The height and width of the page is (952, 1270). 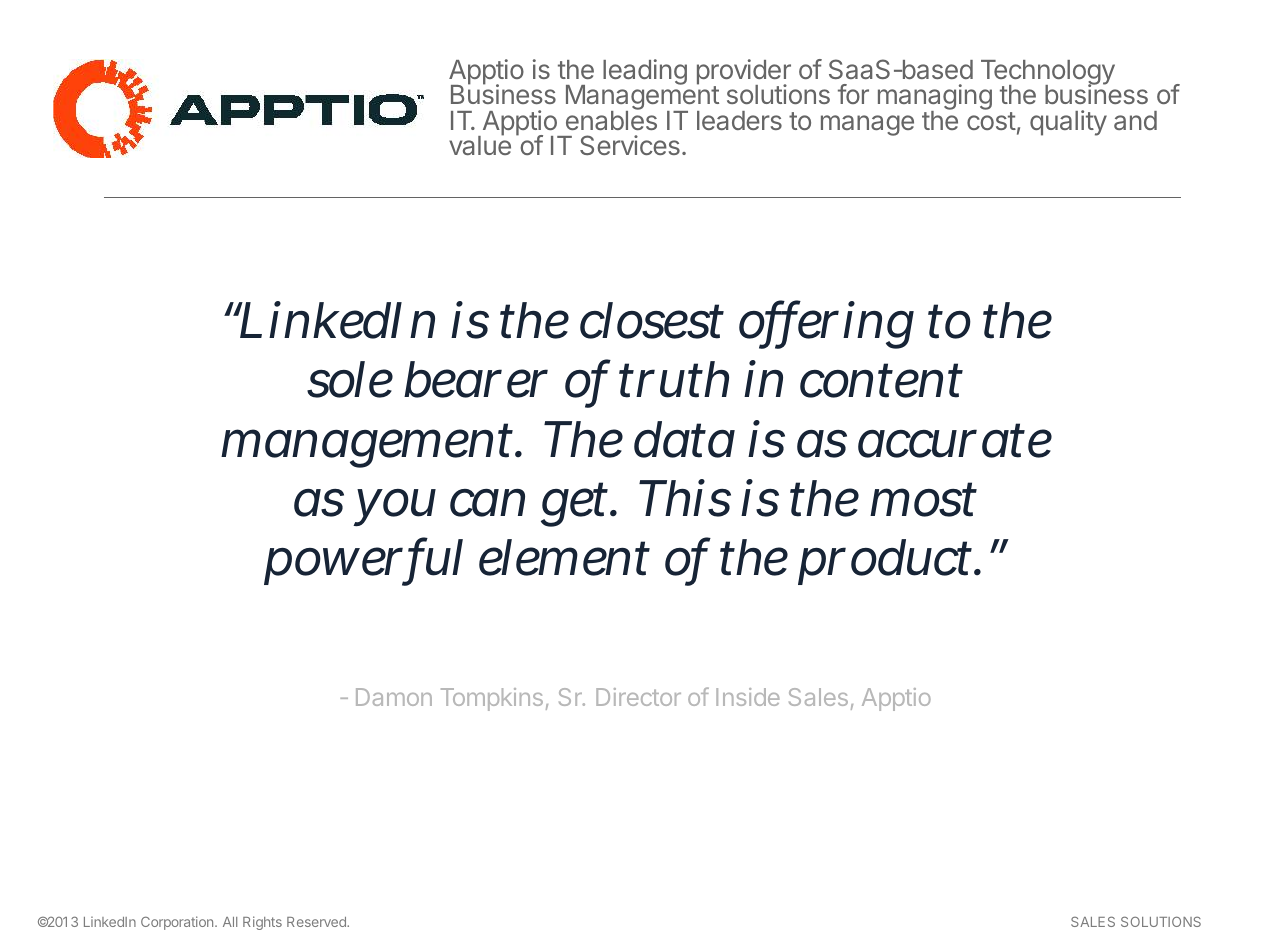 What do you see at coordinates (638, 697) in the page?
I see `Director` at bounding box center [638, 697].
